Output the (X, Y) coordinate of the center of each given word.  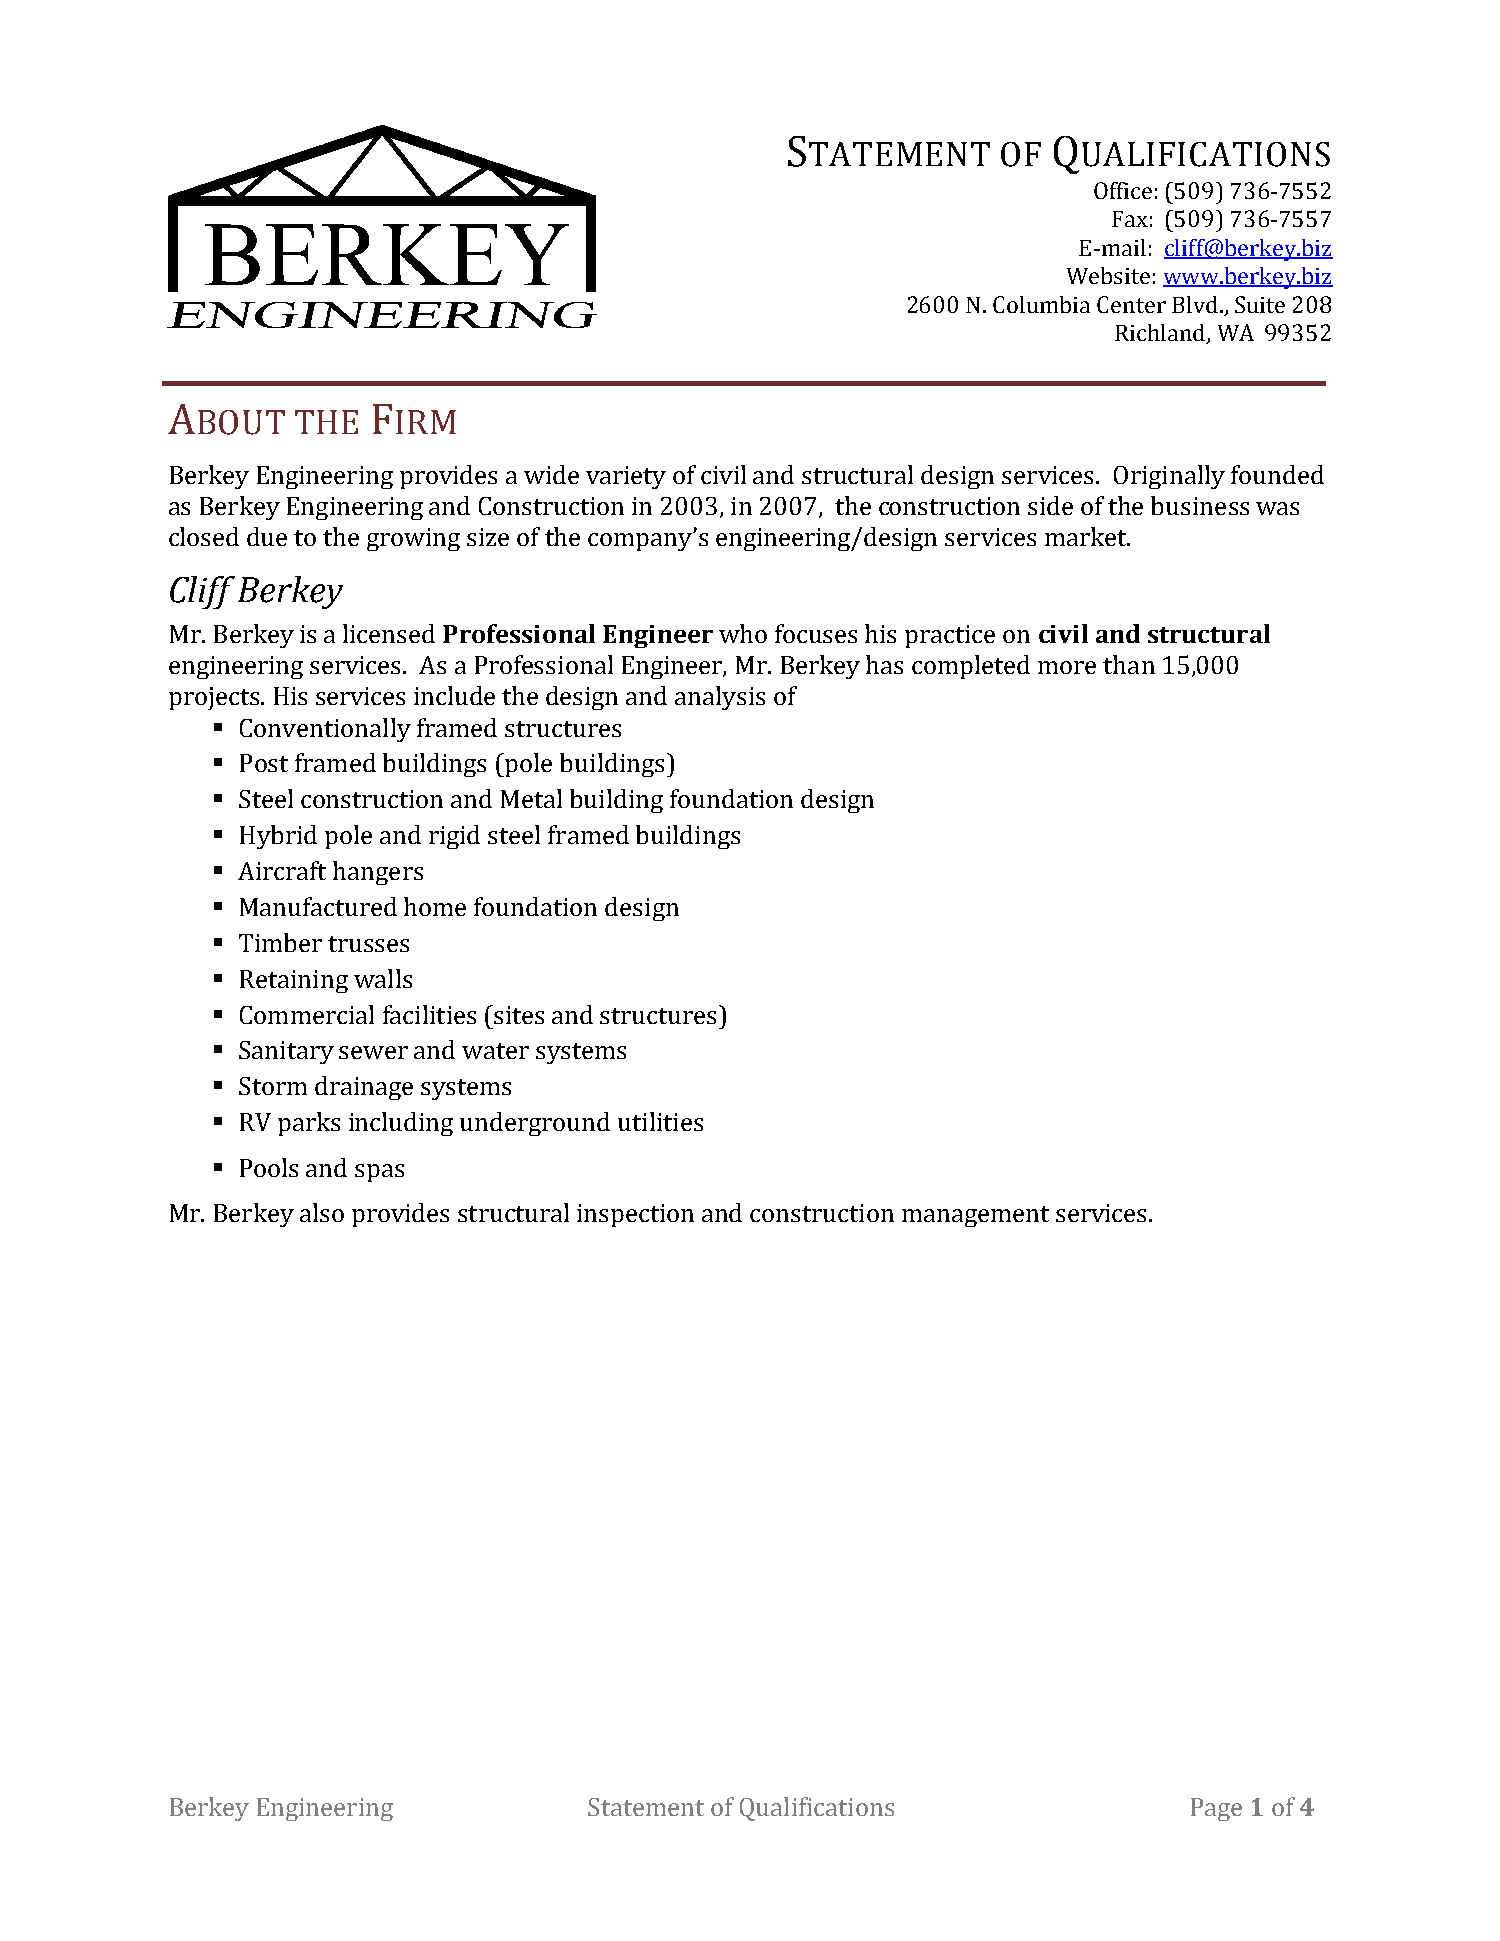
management (975, 1216)
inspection (635, 1215)
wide (551, 474)
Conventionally (325, 730)
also (322, 1212)
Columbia (1041, 304)
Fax (1130, 219)
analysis (720, 698)
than (1129, 664)
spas (379, 1173)
